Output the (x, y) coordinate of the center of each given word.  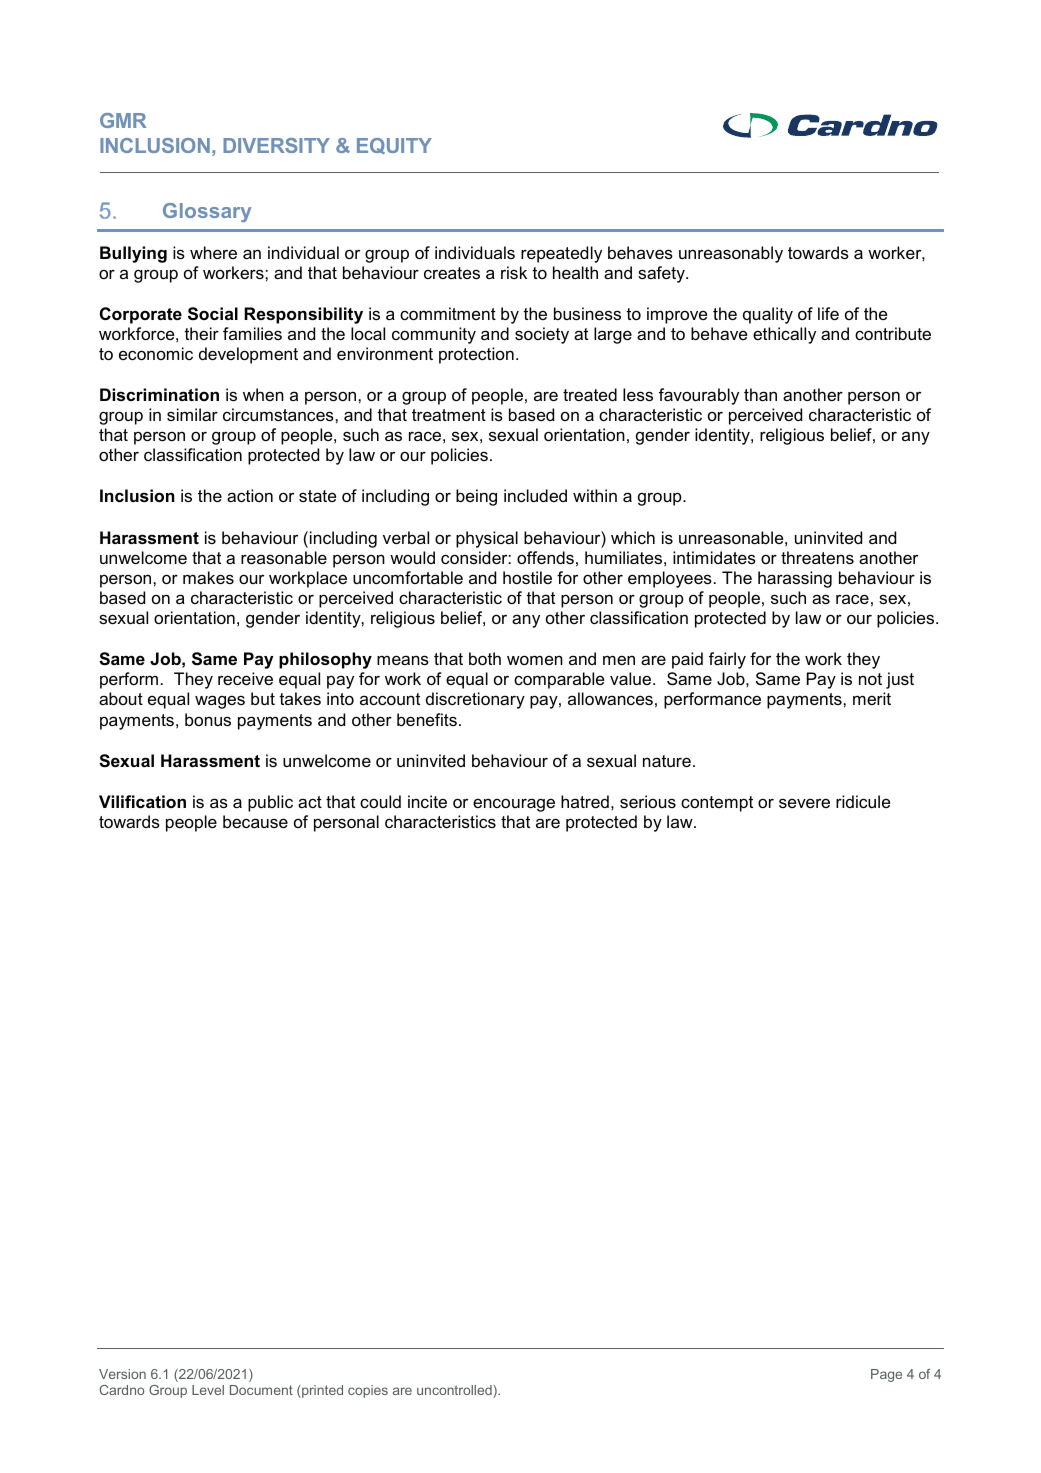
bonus (208, 719)
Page (886, 1375)
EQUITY (394, 146)
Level (208, 1390)
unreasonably (731, 254)
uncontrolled (455, 1391)
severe (804, 803)
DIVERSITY (276, 145)
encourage (514, 805)
